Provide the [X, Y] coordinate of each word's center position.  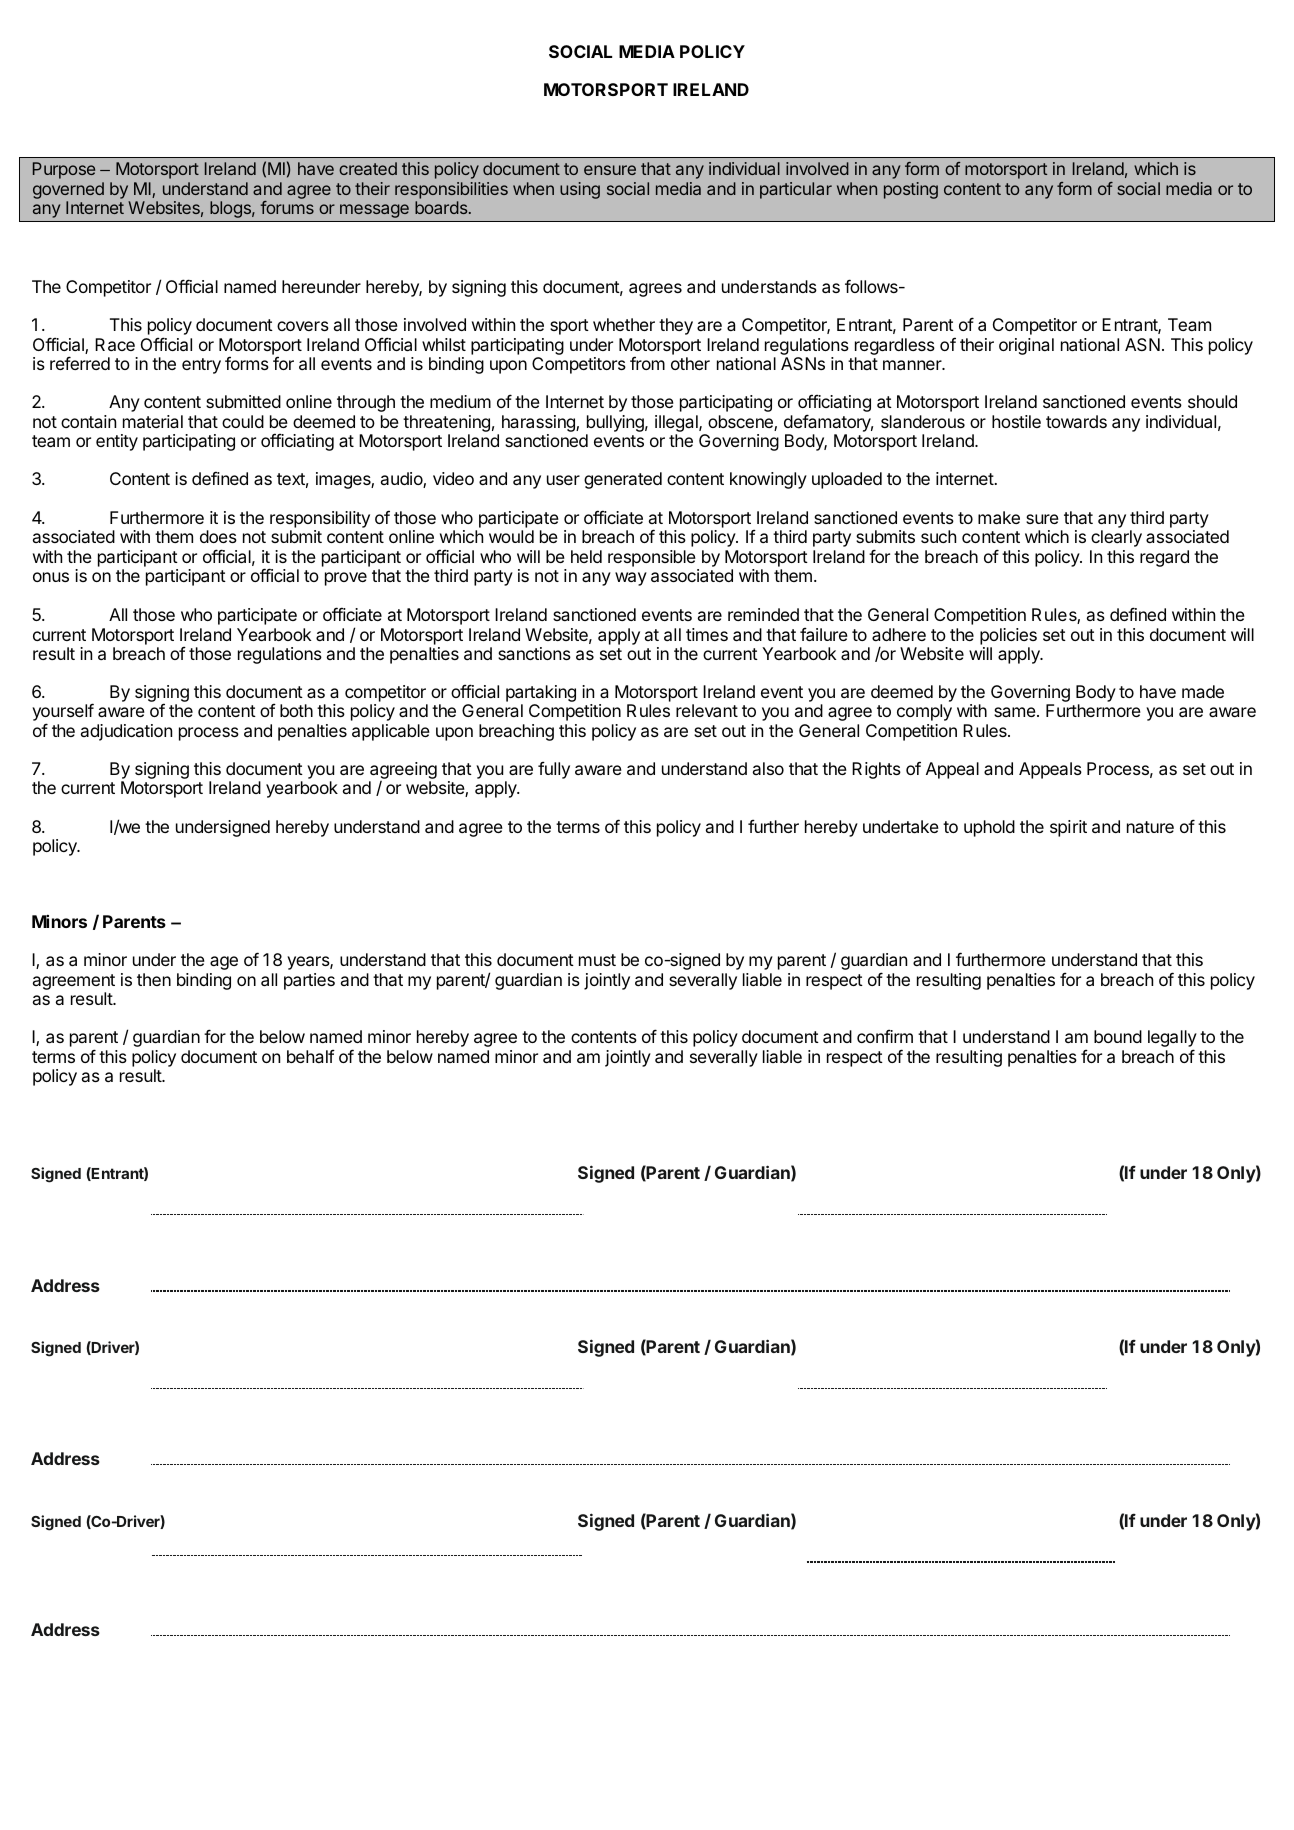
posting [911, 190]
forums [287, 207]
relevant [707, 710]
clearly [1116, 538]
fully [554, 770]
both [296, 710]
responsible [653, 560]
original [1026, 346]
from [647, 363]
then [154, 979]
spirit [1068, 828]
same [1016, 712]
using [580, 190]
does [218, 536]
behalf [311, 1056]
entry [201, 366]
